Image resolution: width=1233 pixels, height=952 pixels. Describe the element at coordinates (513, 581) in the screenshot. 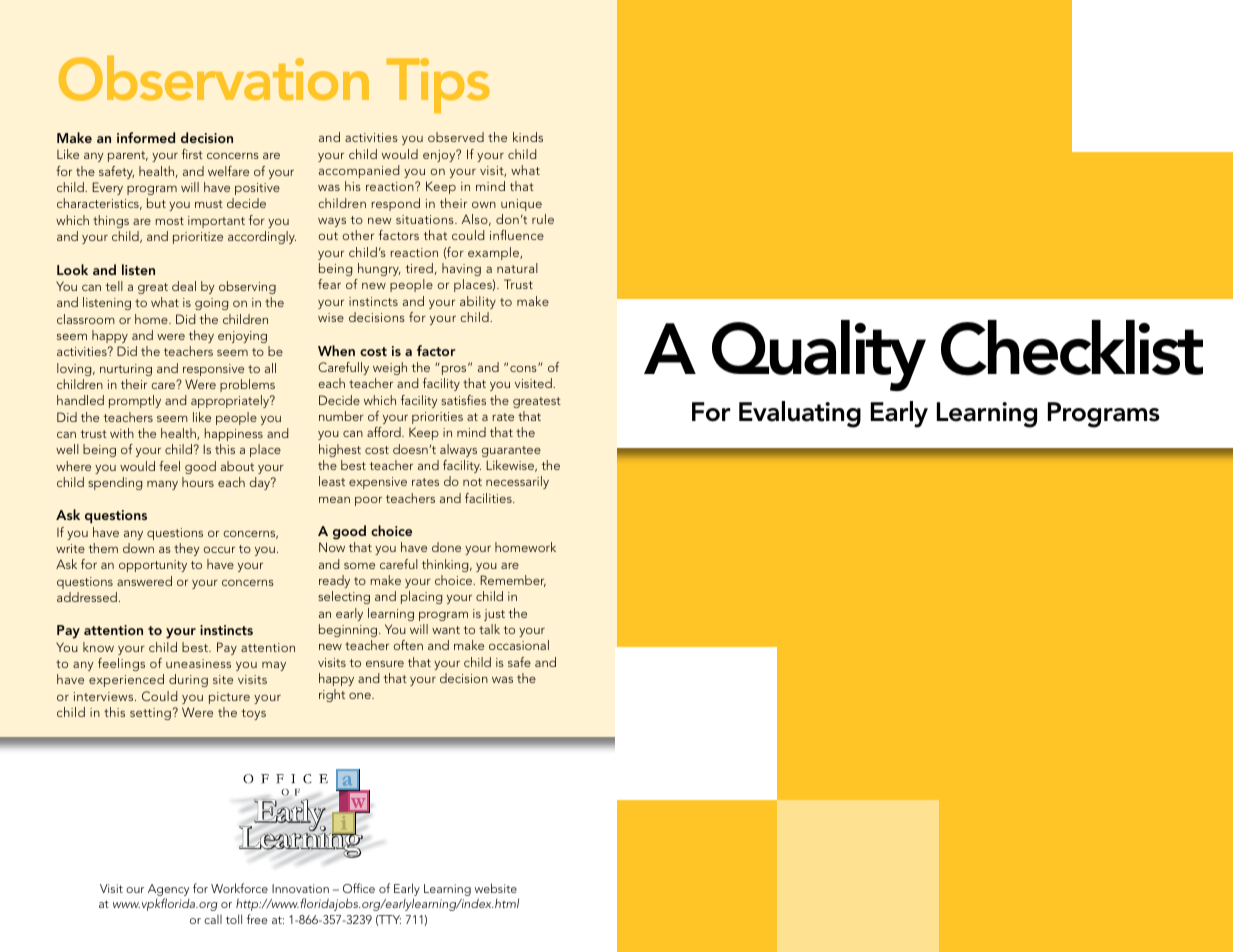

I see `Remember` at that location.
